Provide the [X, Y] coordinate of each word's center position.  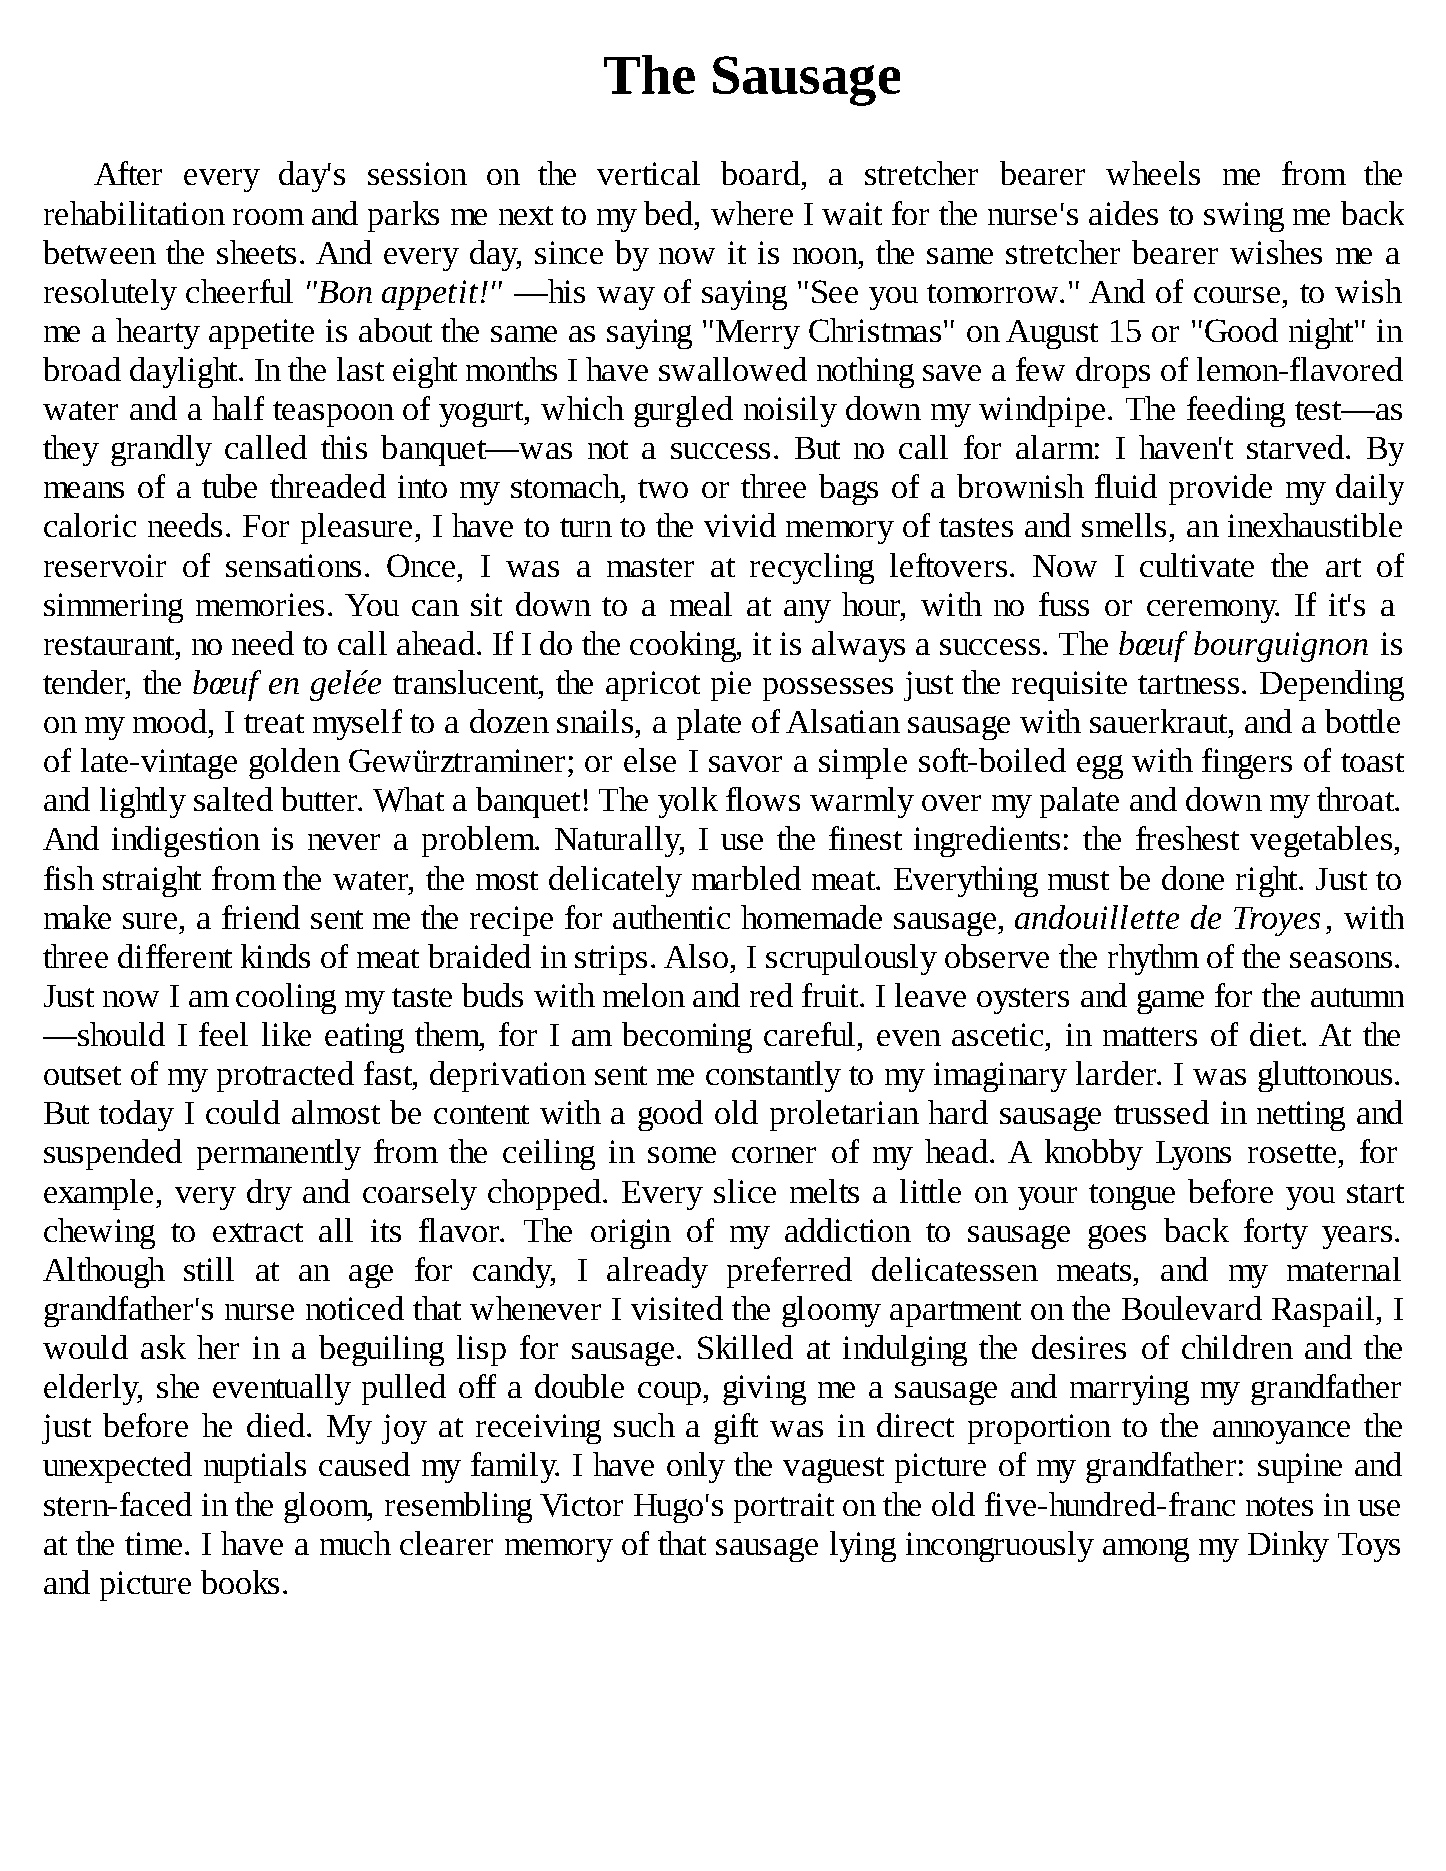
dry [269, 1194]
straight [152, 881]
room [268, 217]
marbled [746, 878]
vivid [740, 525]
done [1193, 878]
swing [1244, 217]
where [752, 213]
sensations [293, 565]
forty [1276, 1233]
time [153, 1543]
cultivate [1197, 565]
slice [745, 1191]
